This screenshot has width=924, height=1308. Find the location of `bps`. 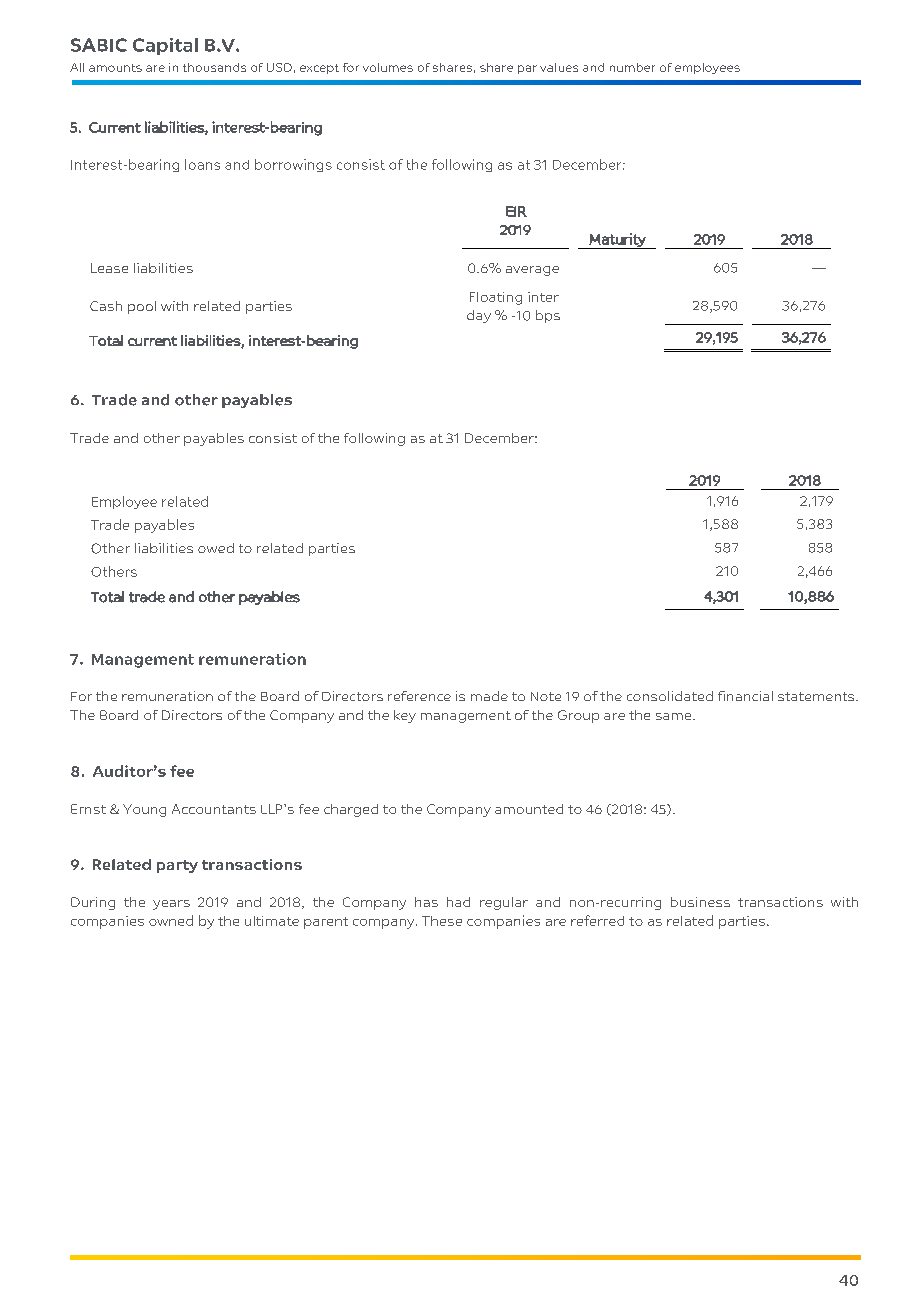

bps is located at coordinates (548, 316).
